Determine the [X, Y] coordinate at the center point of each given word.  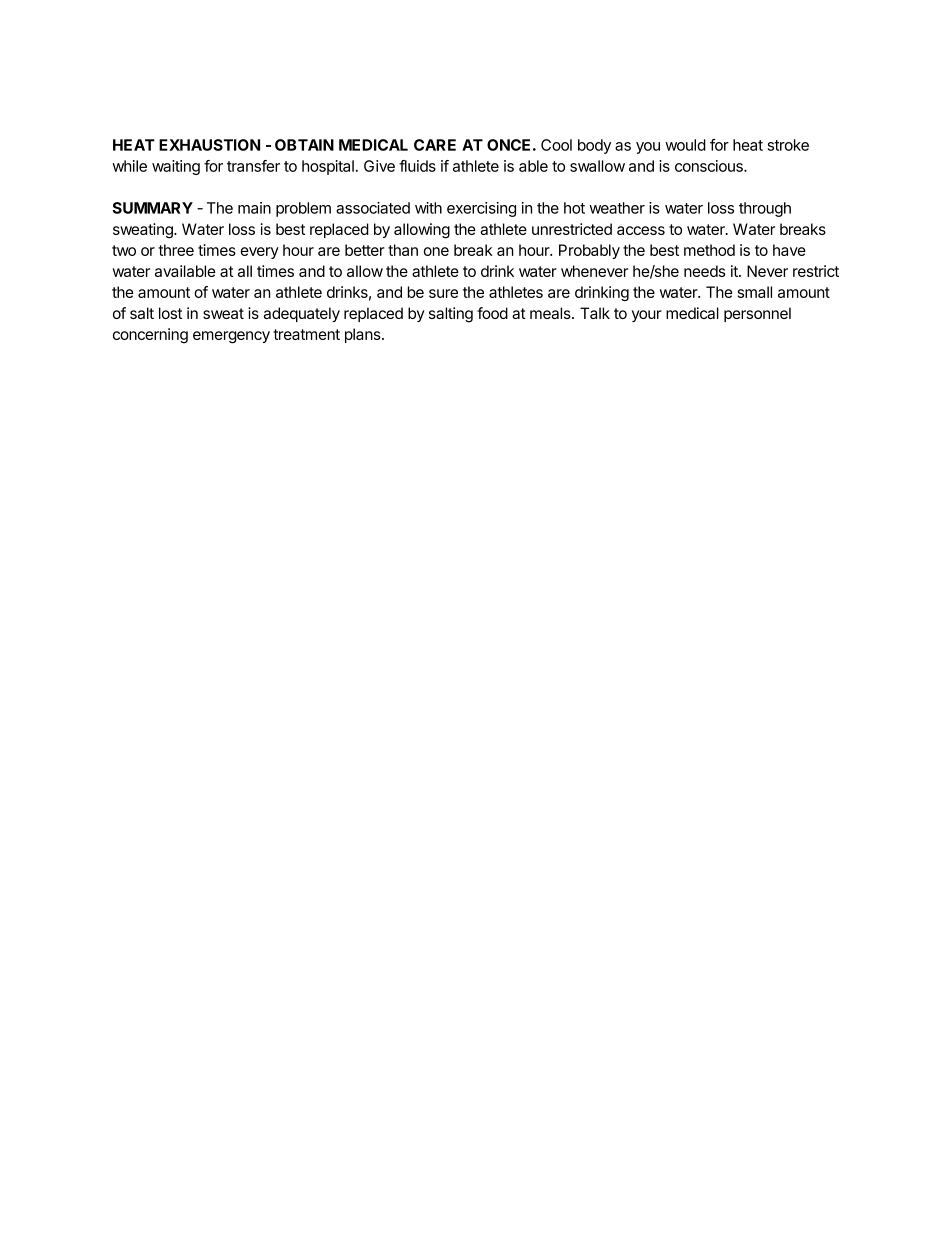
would [685, 145]
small [755, 292]
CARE [435, 145]
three [176, 250]
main [254, 208]
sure [443, 293]
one [436, 251]
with [428, 208]
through [765, 209]
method [709, 250]
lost [170, 313]
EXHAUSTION [209, 145]
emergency [231, 337]
